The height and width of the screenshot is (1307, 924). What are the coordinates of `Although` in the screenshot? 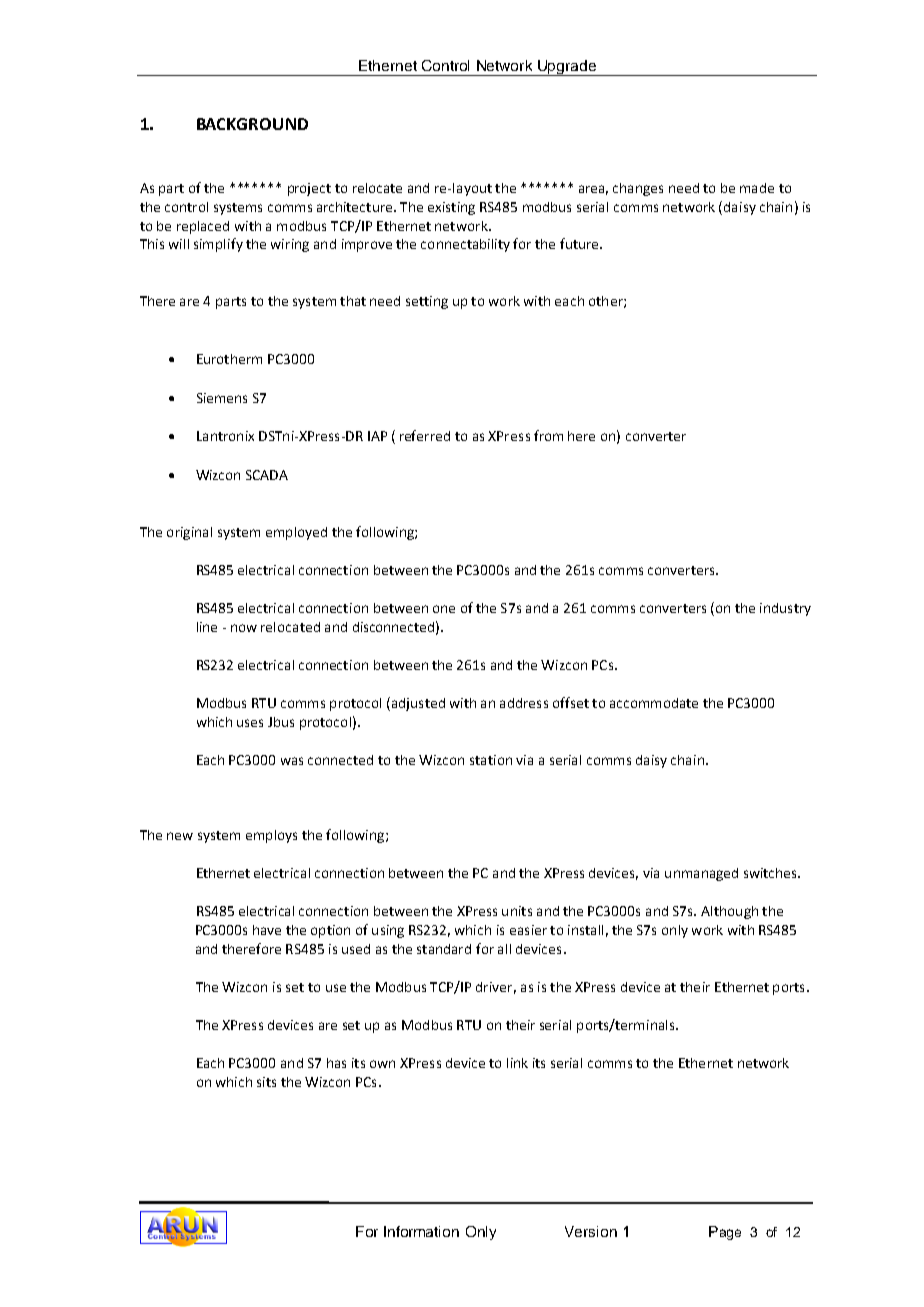 It's located at (729, 912).
